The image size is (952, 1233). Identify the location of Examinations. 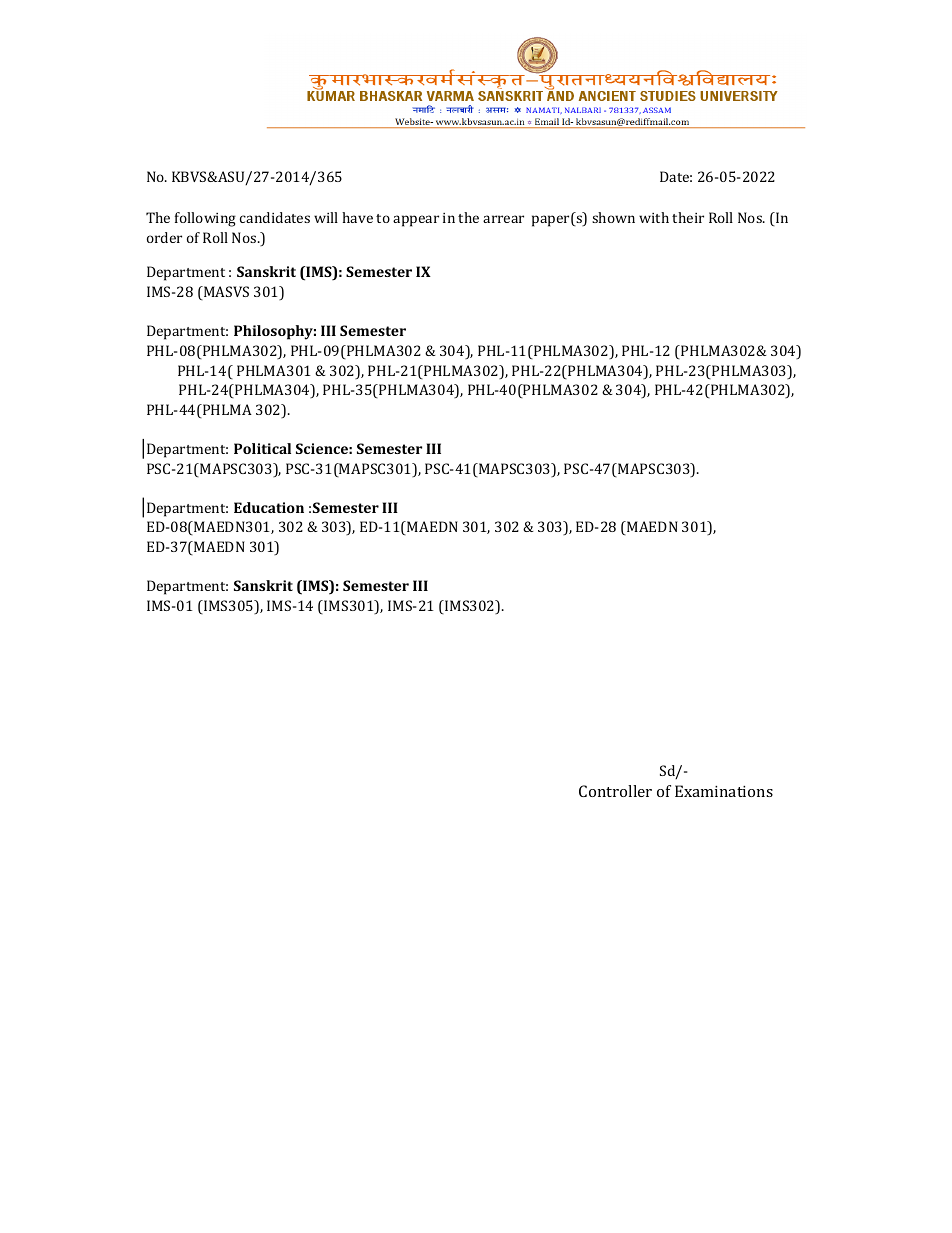
(724, 791).
